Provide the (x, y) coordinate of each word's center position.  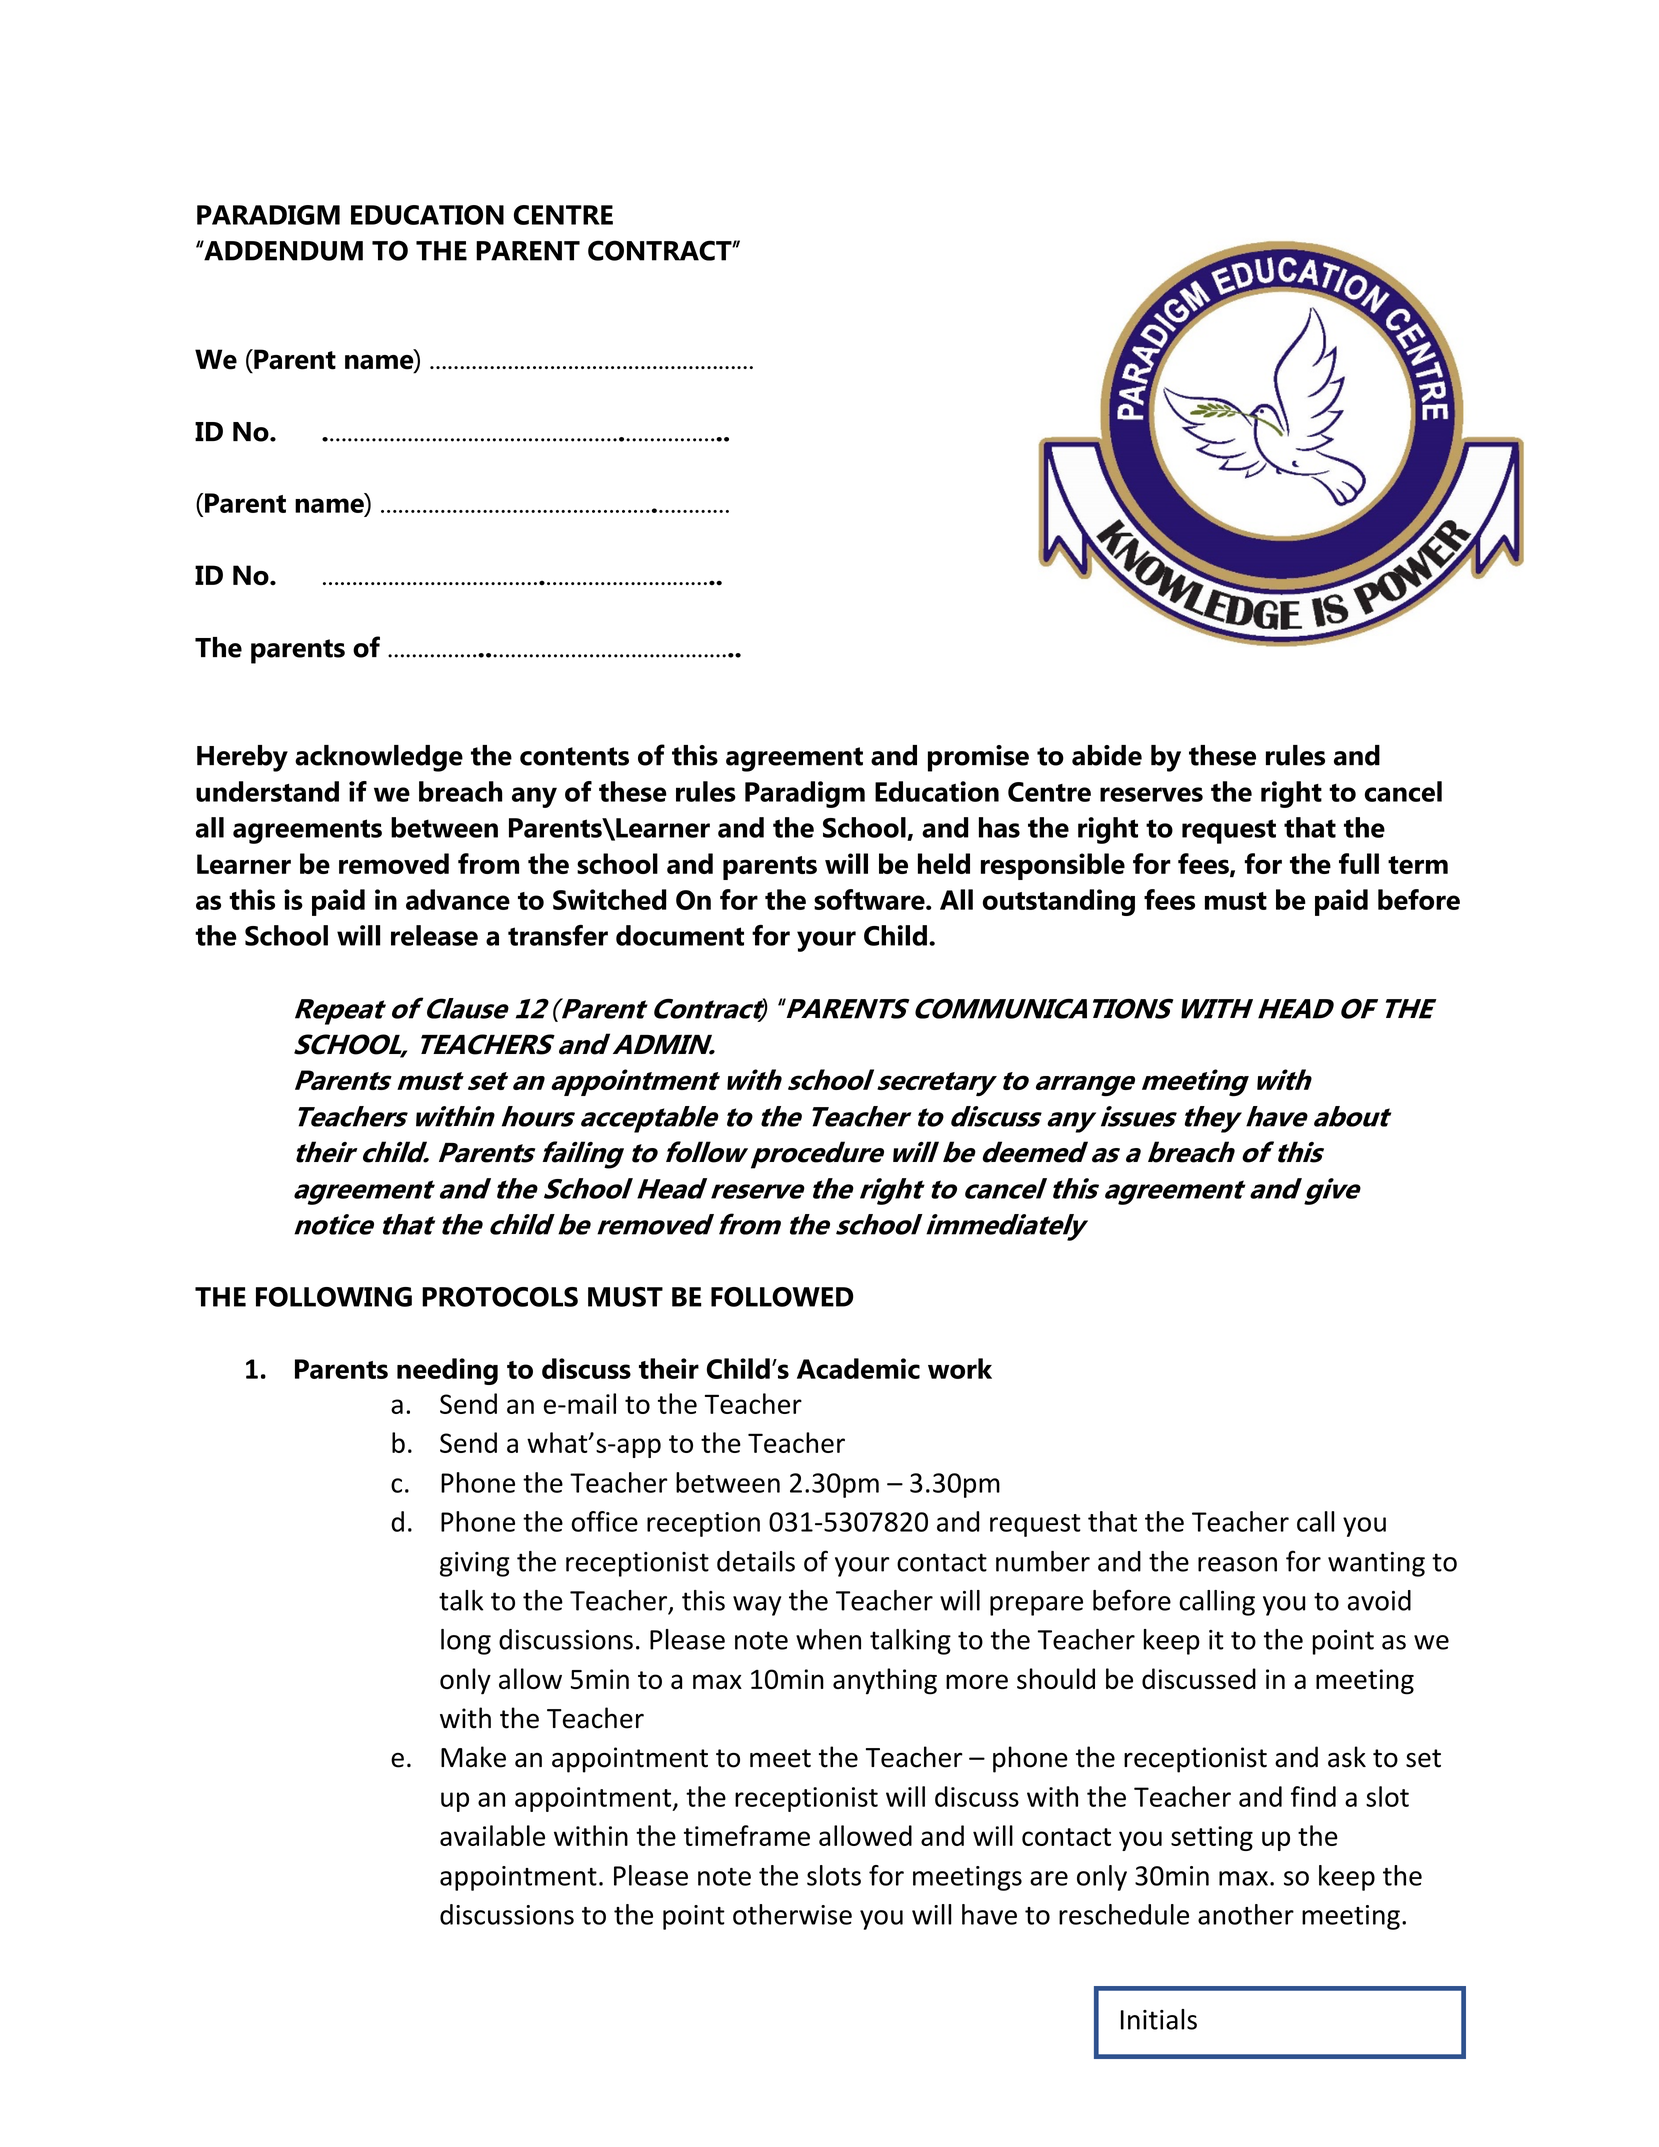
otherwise (792, 1914)
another (1246, 1914)
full (1359, 863)
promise (978, 758)
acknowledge (379, 758)
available (492, 1835)
